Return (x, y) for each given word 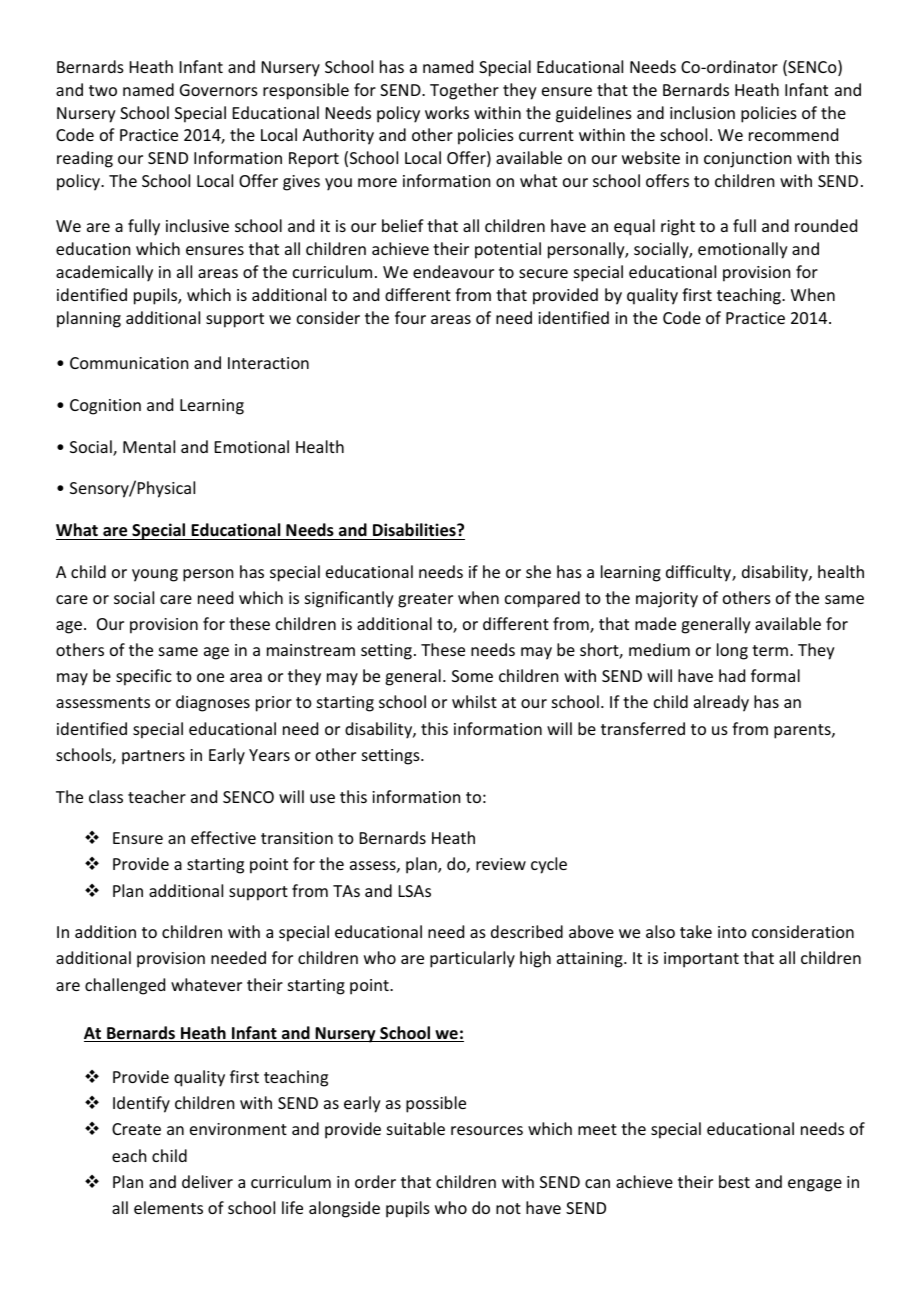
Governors (219, 90)
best (734, 1181)
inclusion (702, 112)
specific (144, 677)
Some (472, 676)
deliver (207, 1181)
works (447, 112)
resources (487, 1130)
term (770, 650)
